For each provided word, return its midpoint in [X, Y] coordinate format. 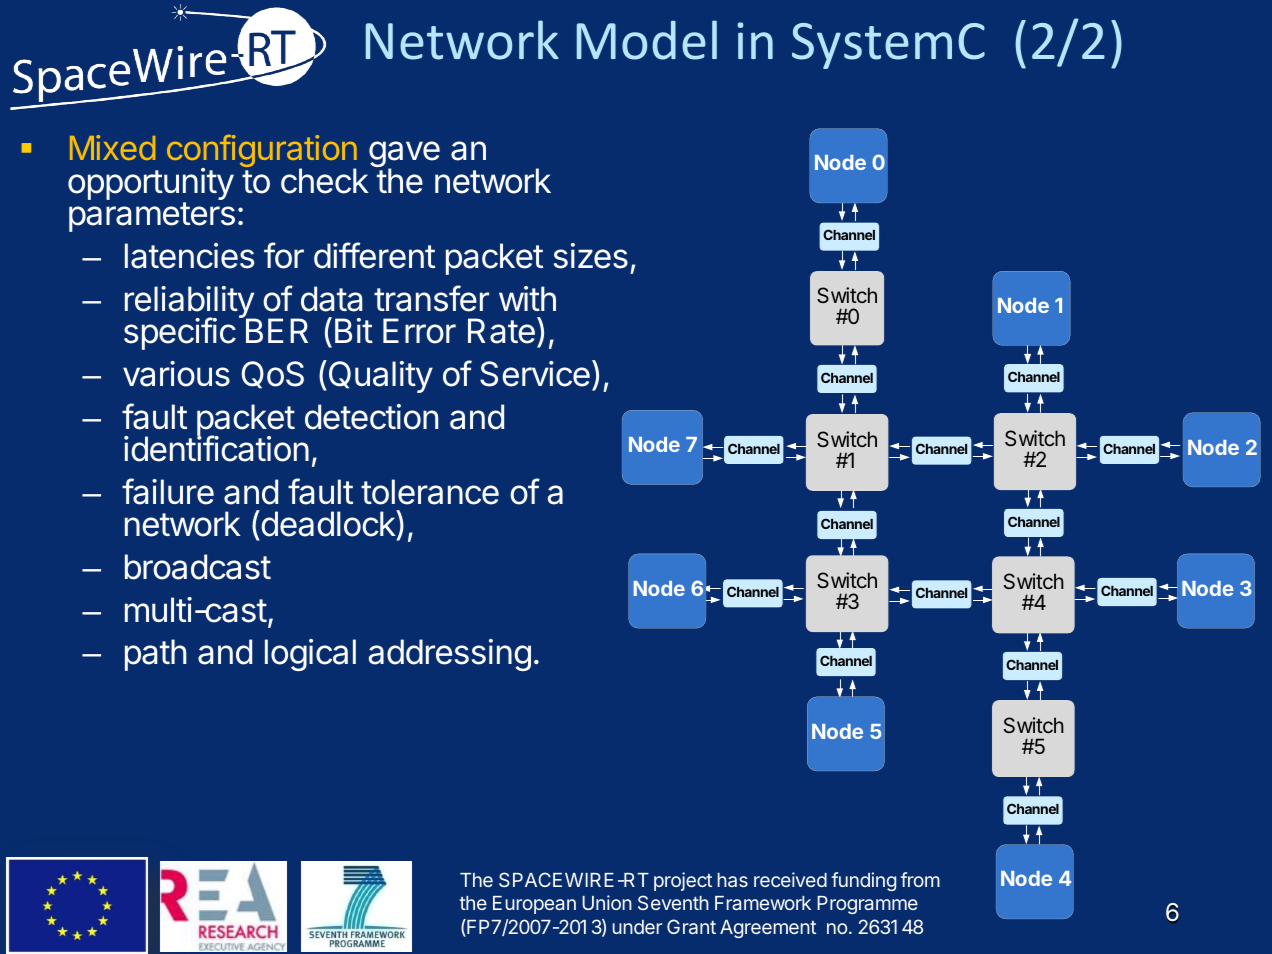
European [534, 905]
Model [647, 40]
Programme [867, 905]
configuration [262, 153]
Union [607, 902]
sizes [591, 256]
